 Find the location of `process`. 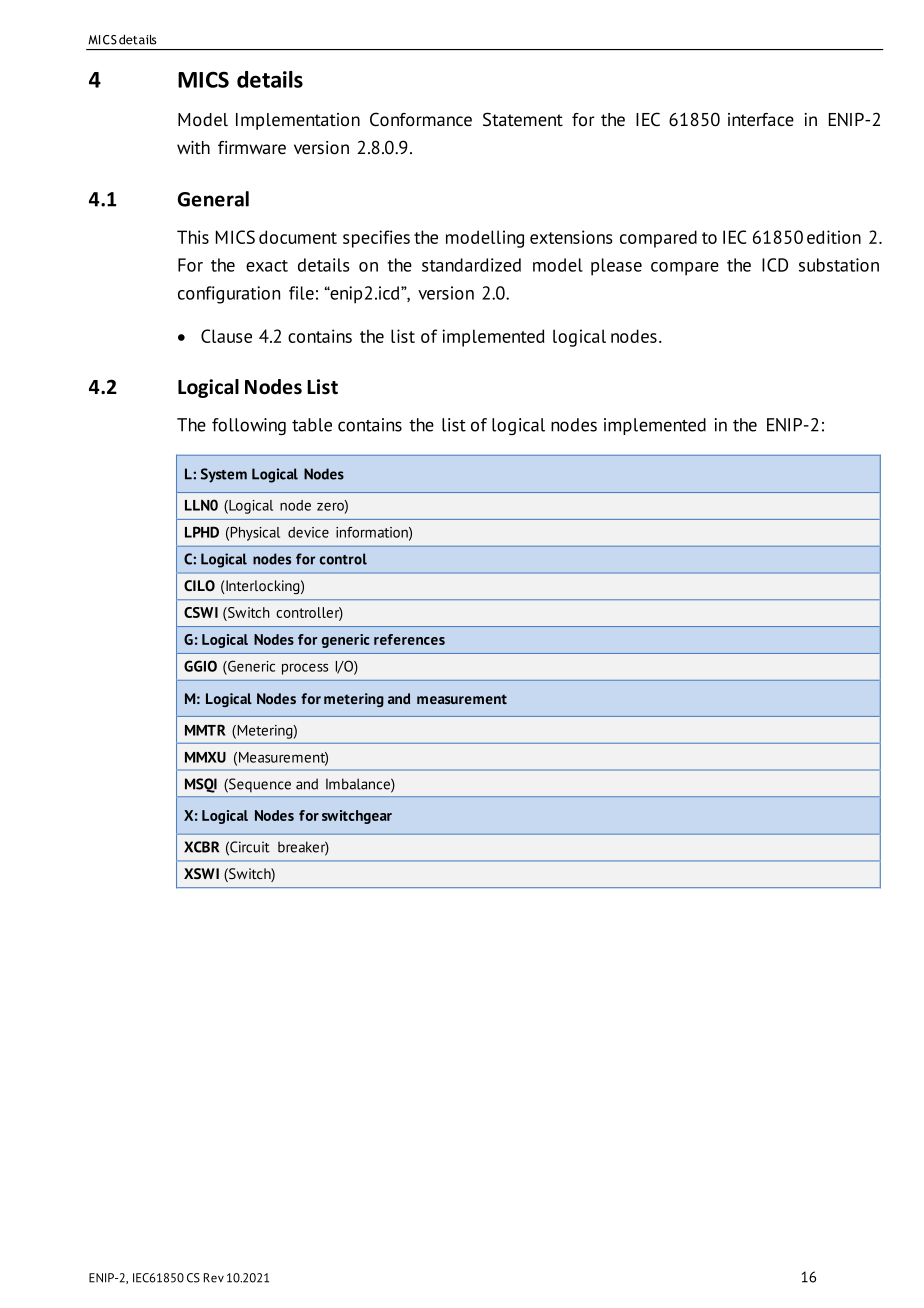

process is located at coordinates (305, 669).
